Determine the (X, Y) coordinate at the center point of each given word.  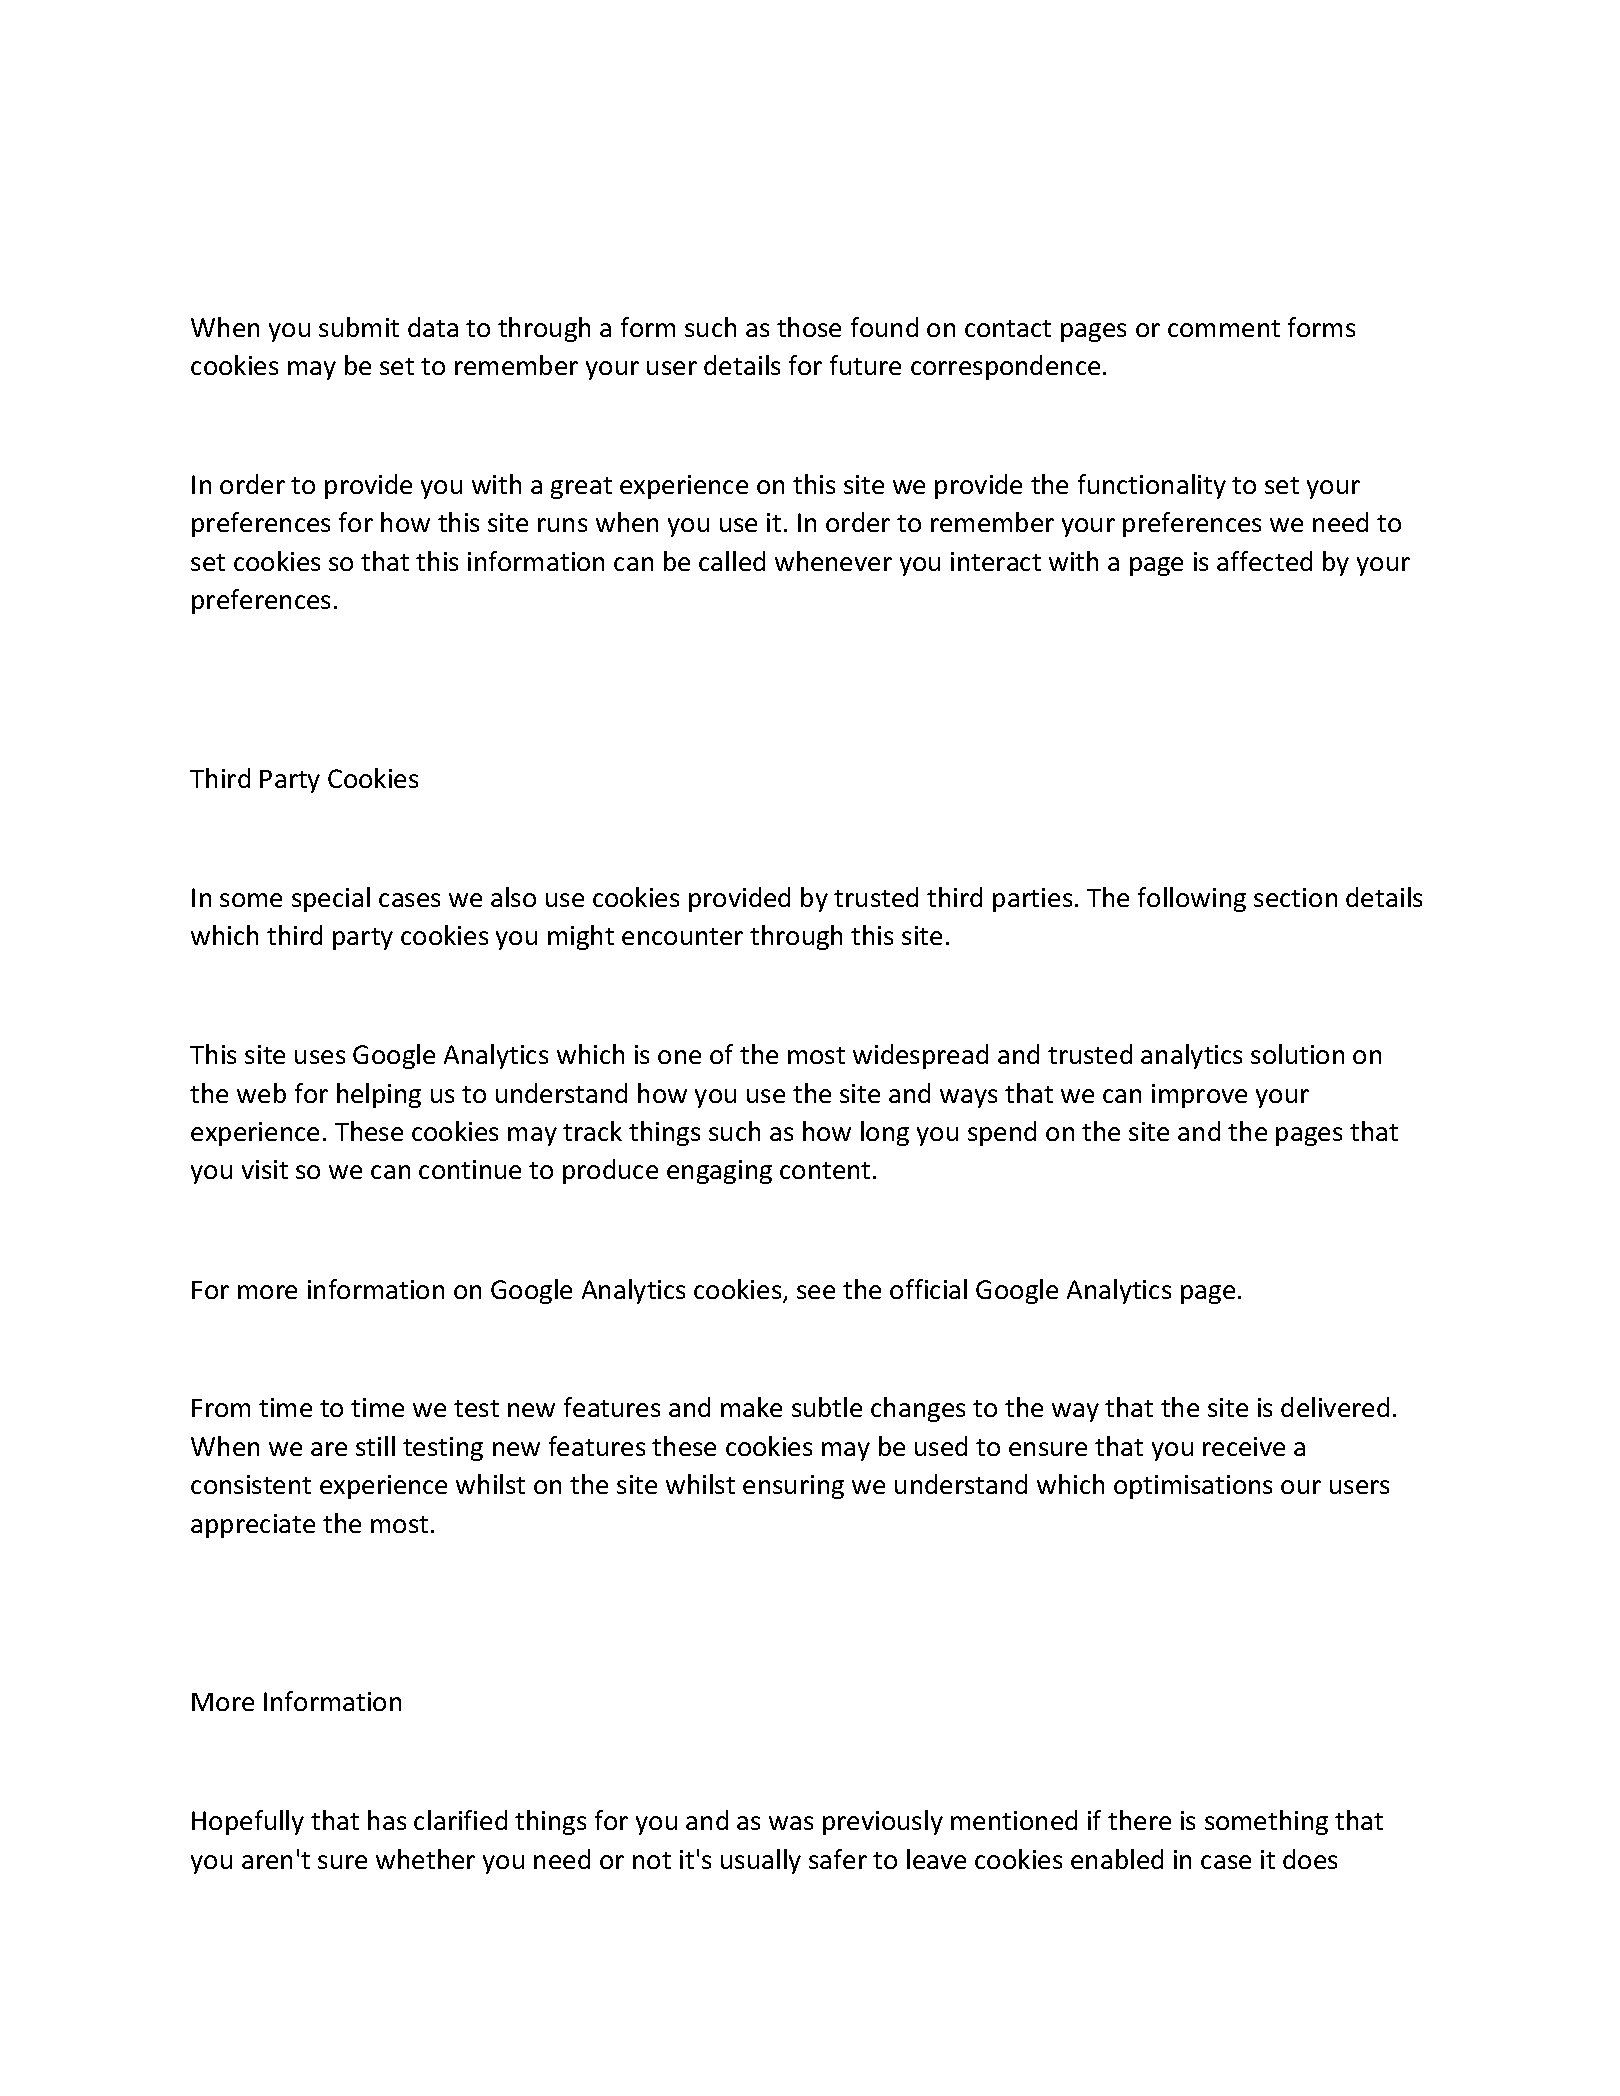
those (809, 327)
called (732, 561)
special (331, 899)
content (825, 1170)
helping (379, 1095)
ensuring (793, 1487)
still (375, 1446)
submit (359, 327)
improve (1199, 1096)
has (387, 1820)
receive (1244, 1446)
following (1192, 899)
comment (1224, 328)
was (791, 1823)
